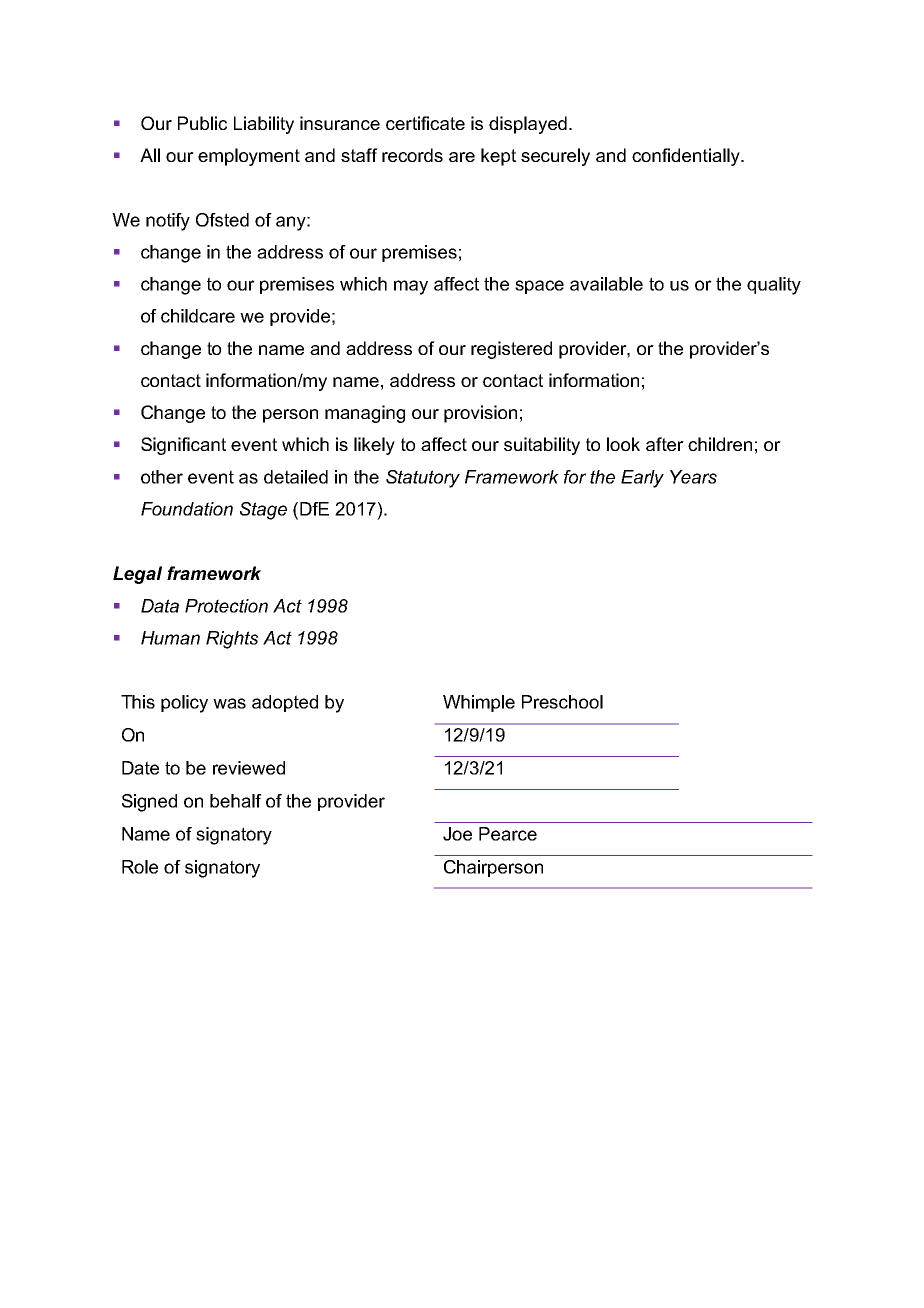  I want to click on provision, so click(480, 414).
